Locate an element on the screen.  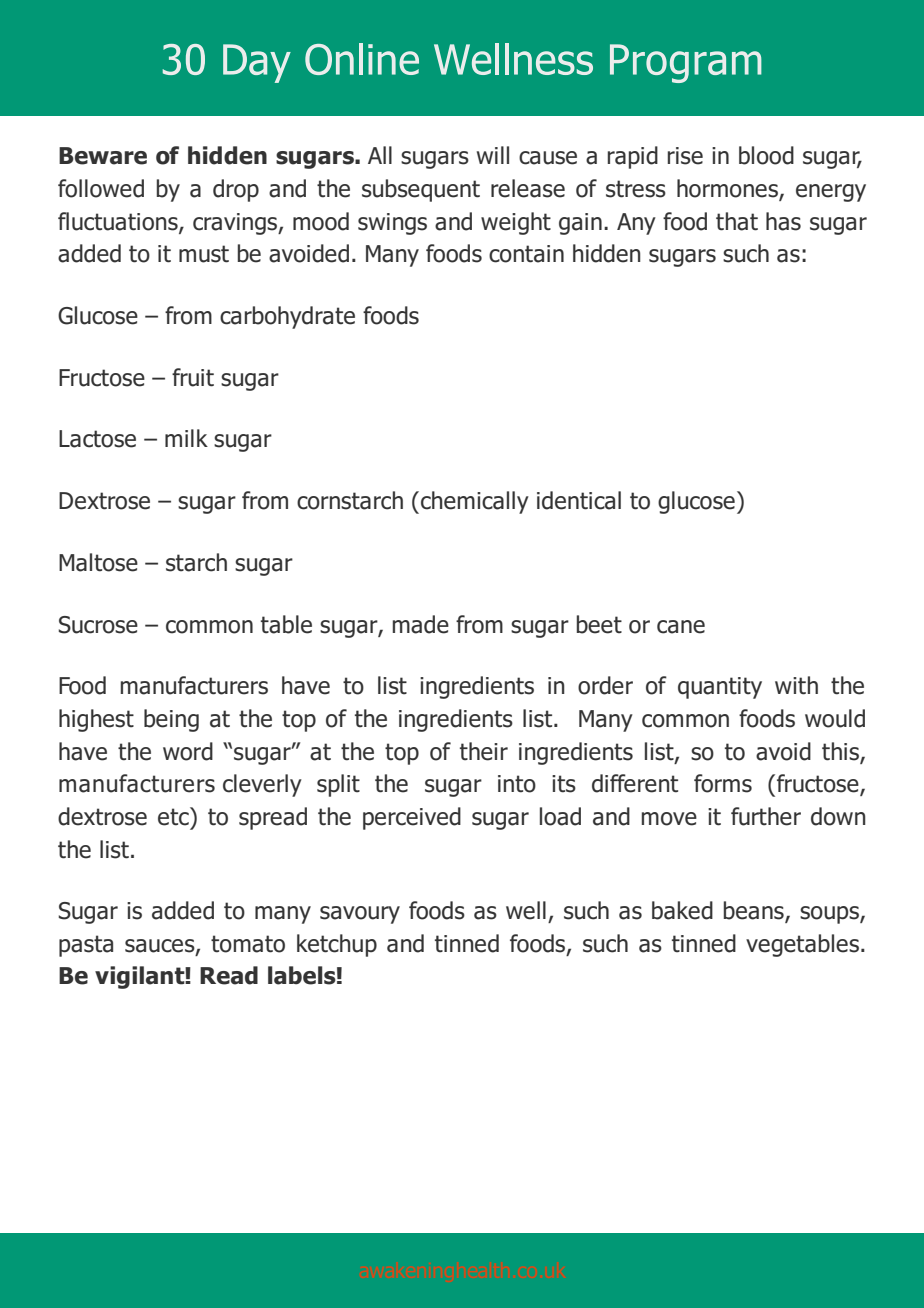
Online is located at coordinates (362, 59).
